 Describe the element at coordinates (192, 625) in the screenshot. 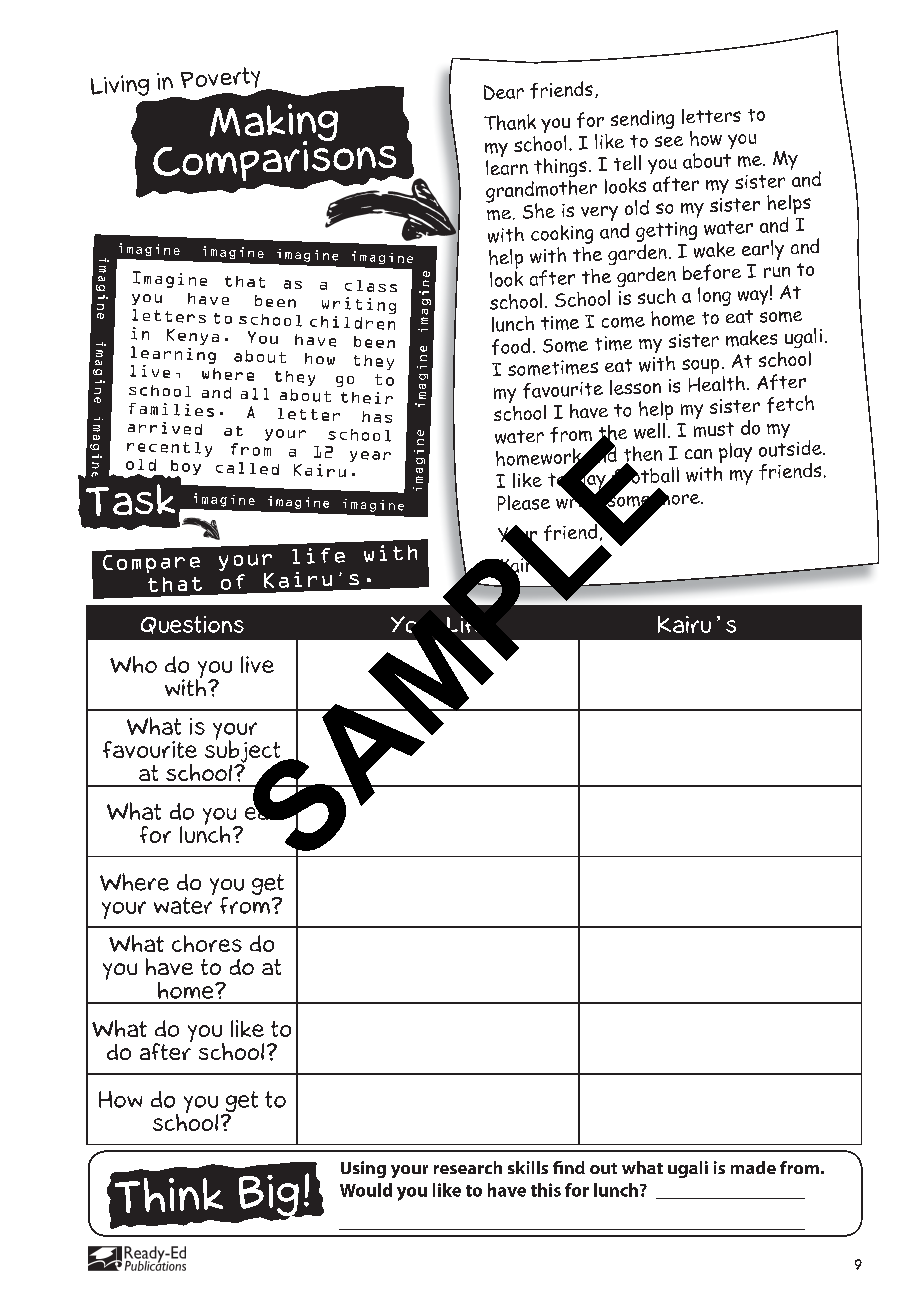

I see `Questions` at that location.
